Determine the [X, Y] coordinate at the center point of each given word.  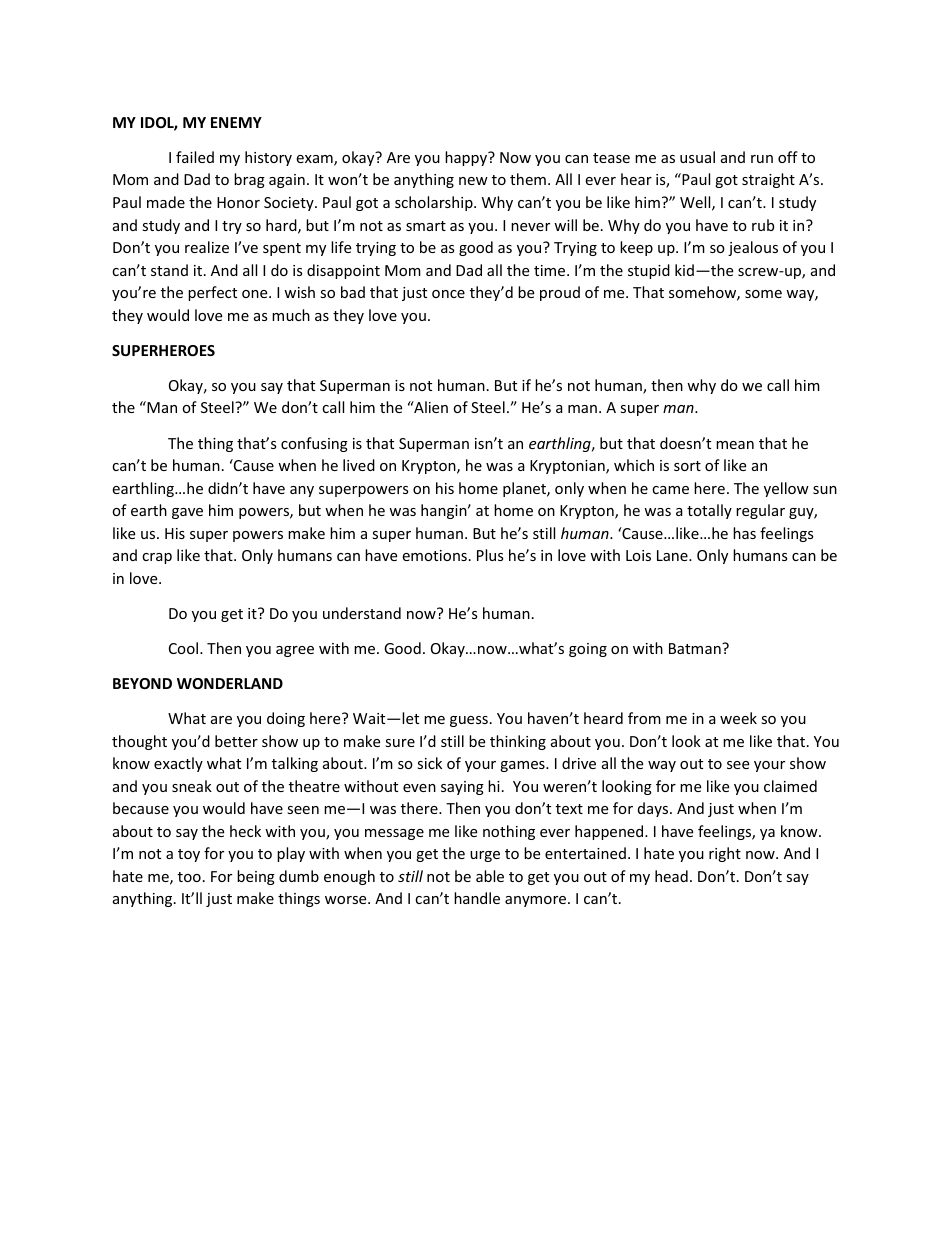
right [725, 854]
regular [760, 511]
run [762, 159]
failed [195, 157]
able [490, 876]
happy [467, 158]
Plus [490, 555]
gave [187, 513]
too [189, 877]
